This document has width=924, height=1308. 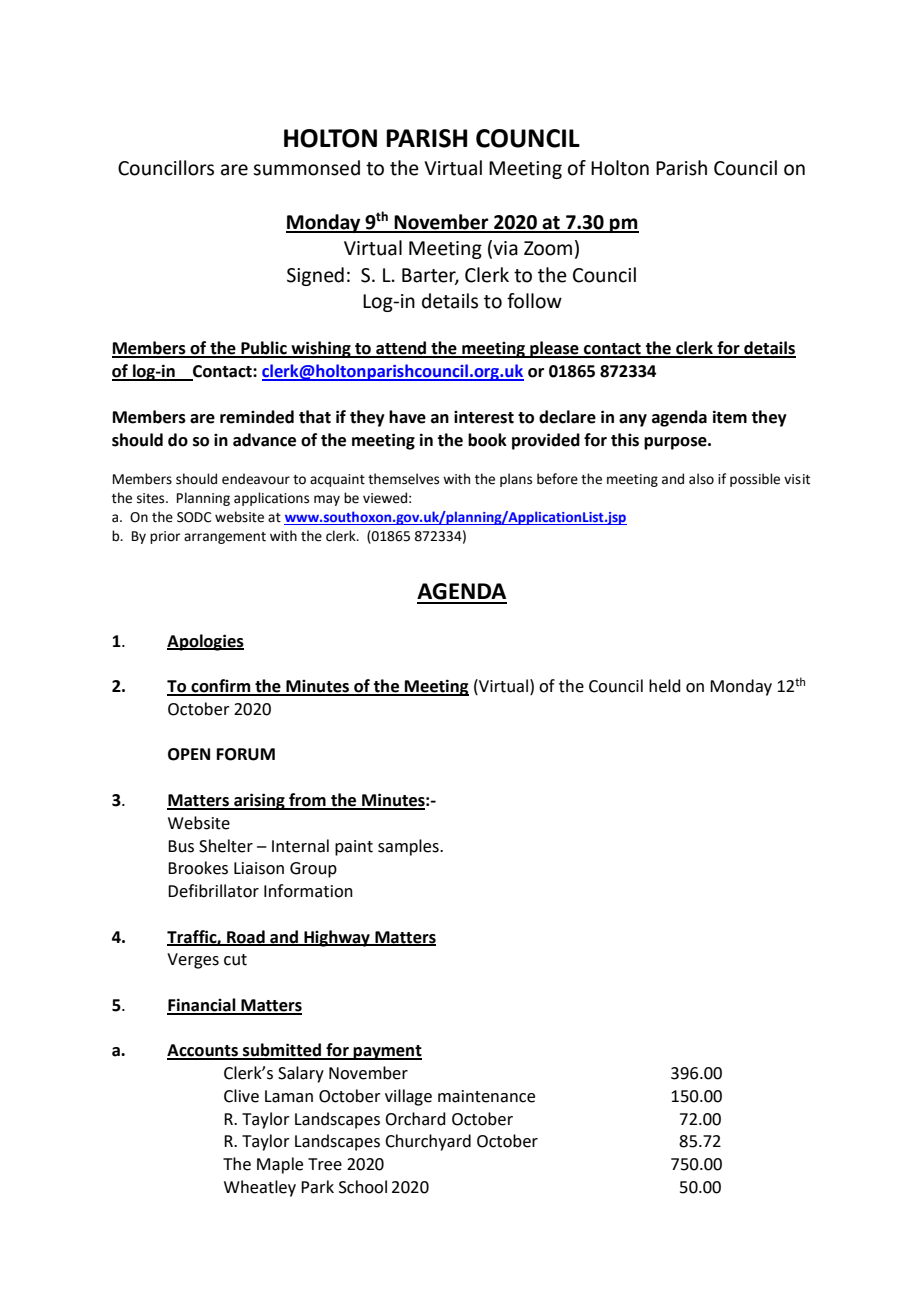 I want to click on Road, so click(x=246, y=937).
